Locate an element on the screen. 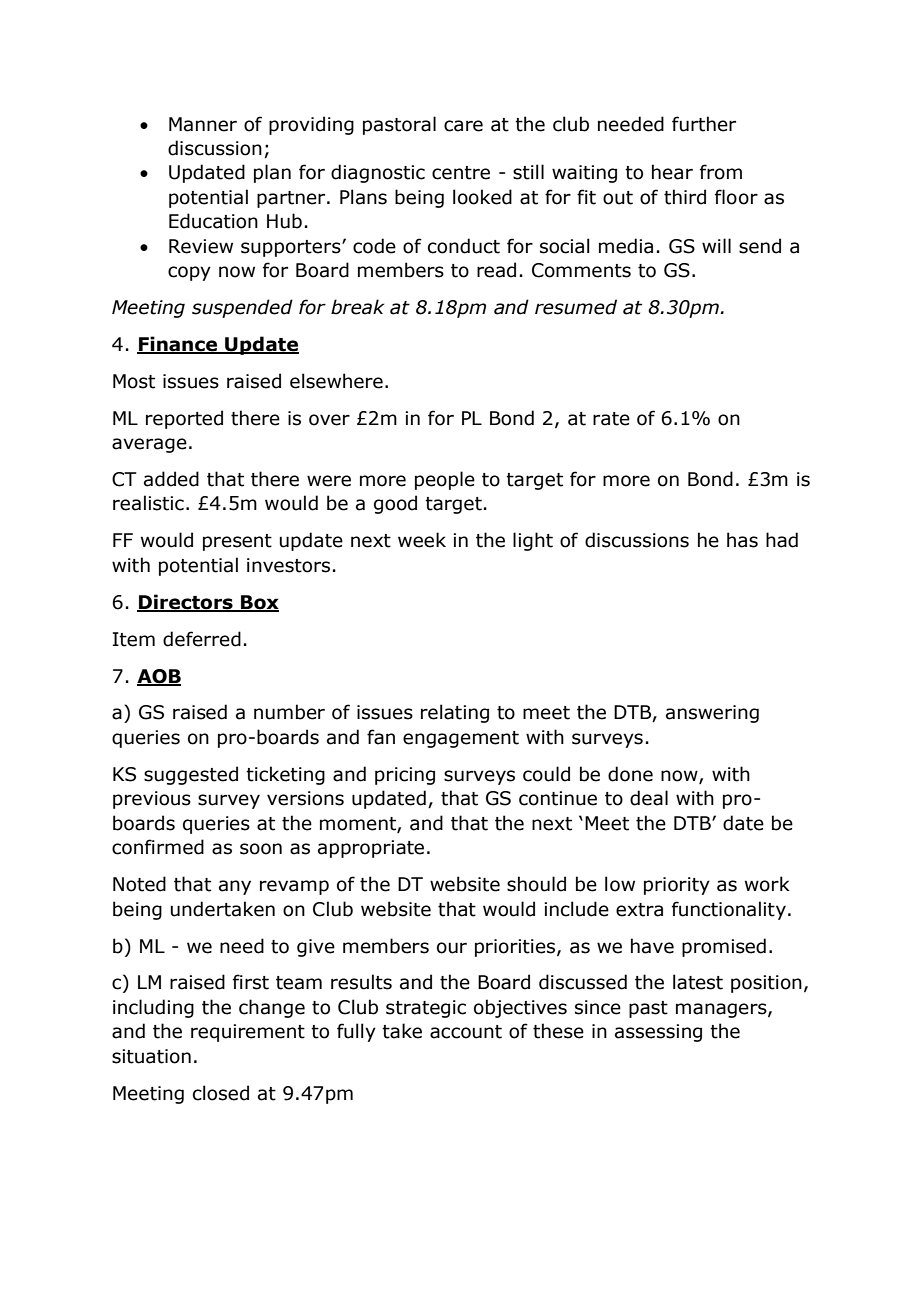 This screenshot has width=924, height=1308. suggested is located at coordinates (191, 775).
